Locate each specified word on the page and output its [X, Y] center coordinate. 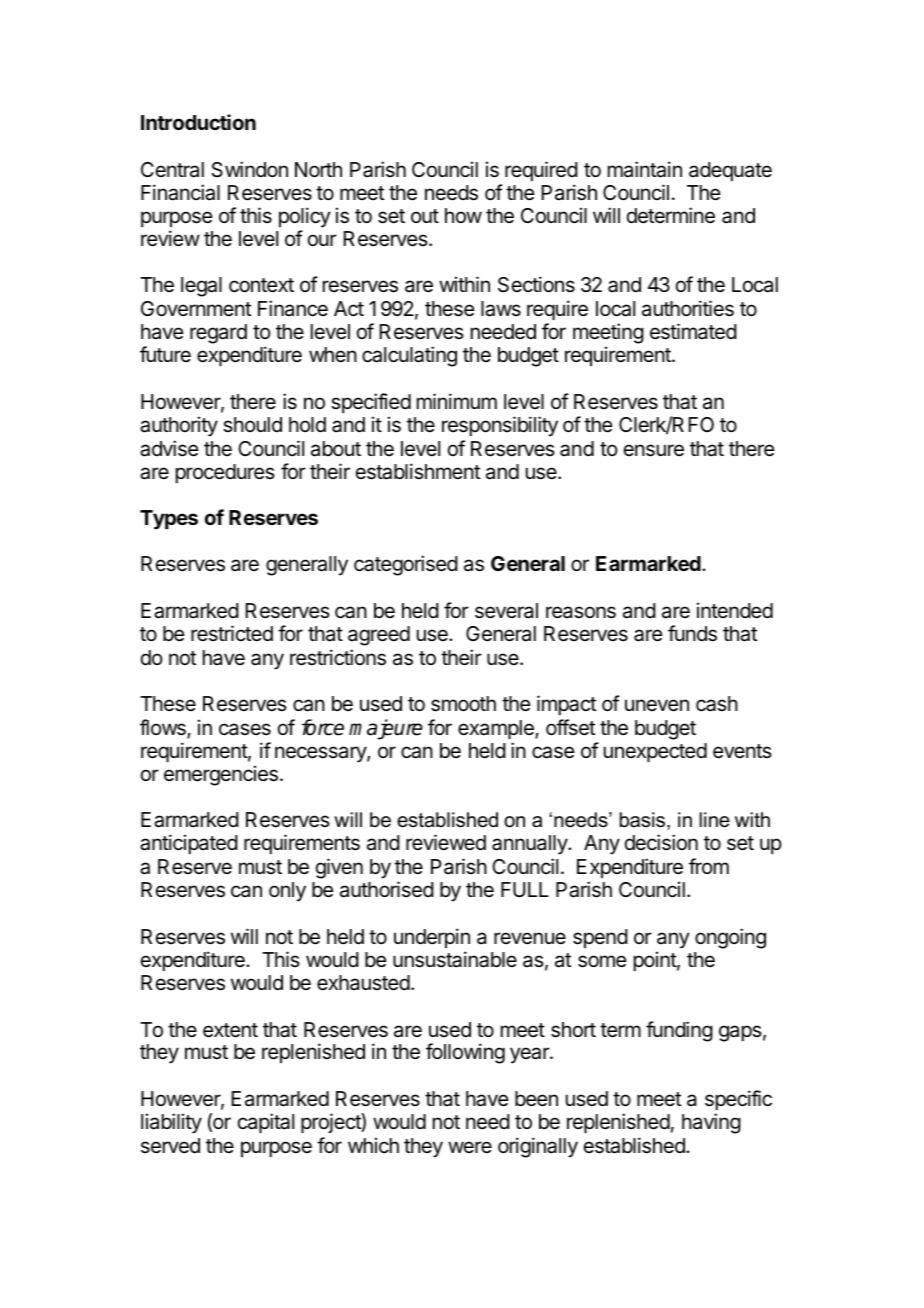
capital [266, 1123]
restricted [232, 633]
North [318, 170]
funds [692, 633]
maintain [645, 169]
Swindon [249, 169]
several [506, 611]
